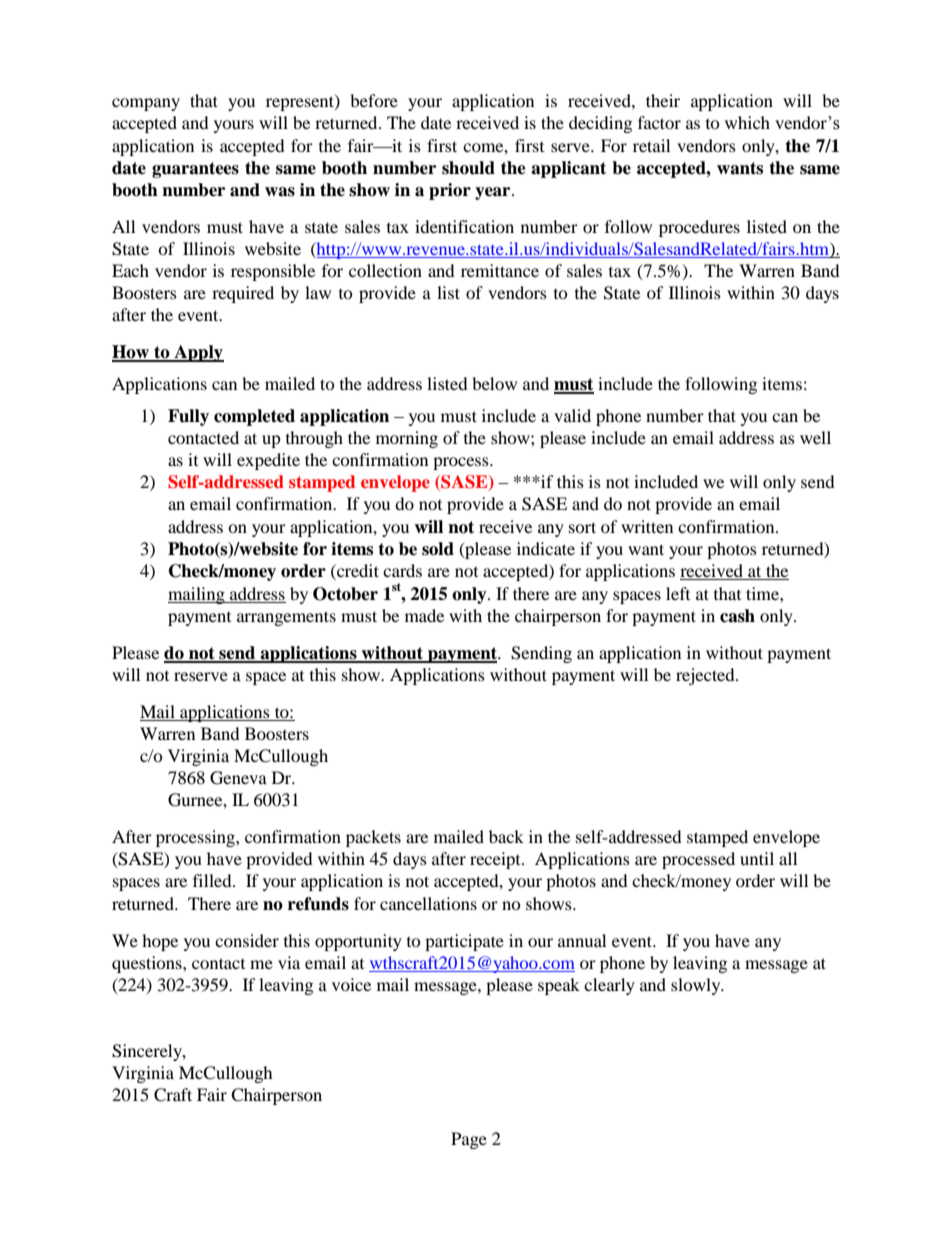 The height and width of the screenshot is (1233, 952). What do you see at coordinates (195, 170) in the screenshot?
I see `guarantees` at bounding box center [195, 170].
